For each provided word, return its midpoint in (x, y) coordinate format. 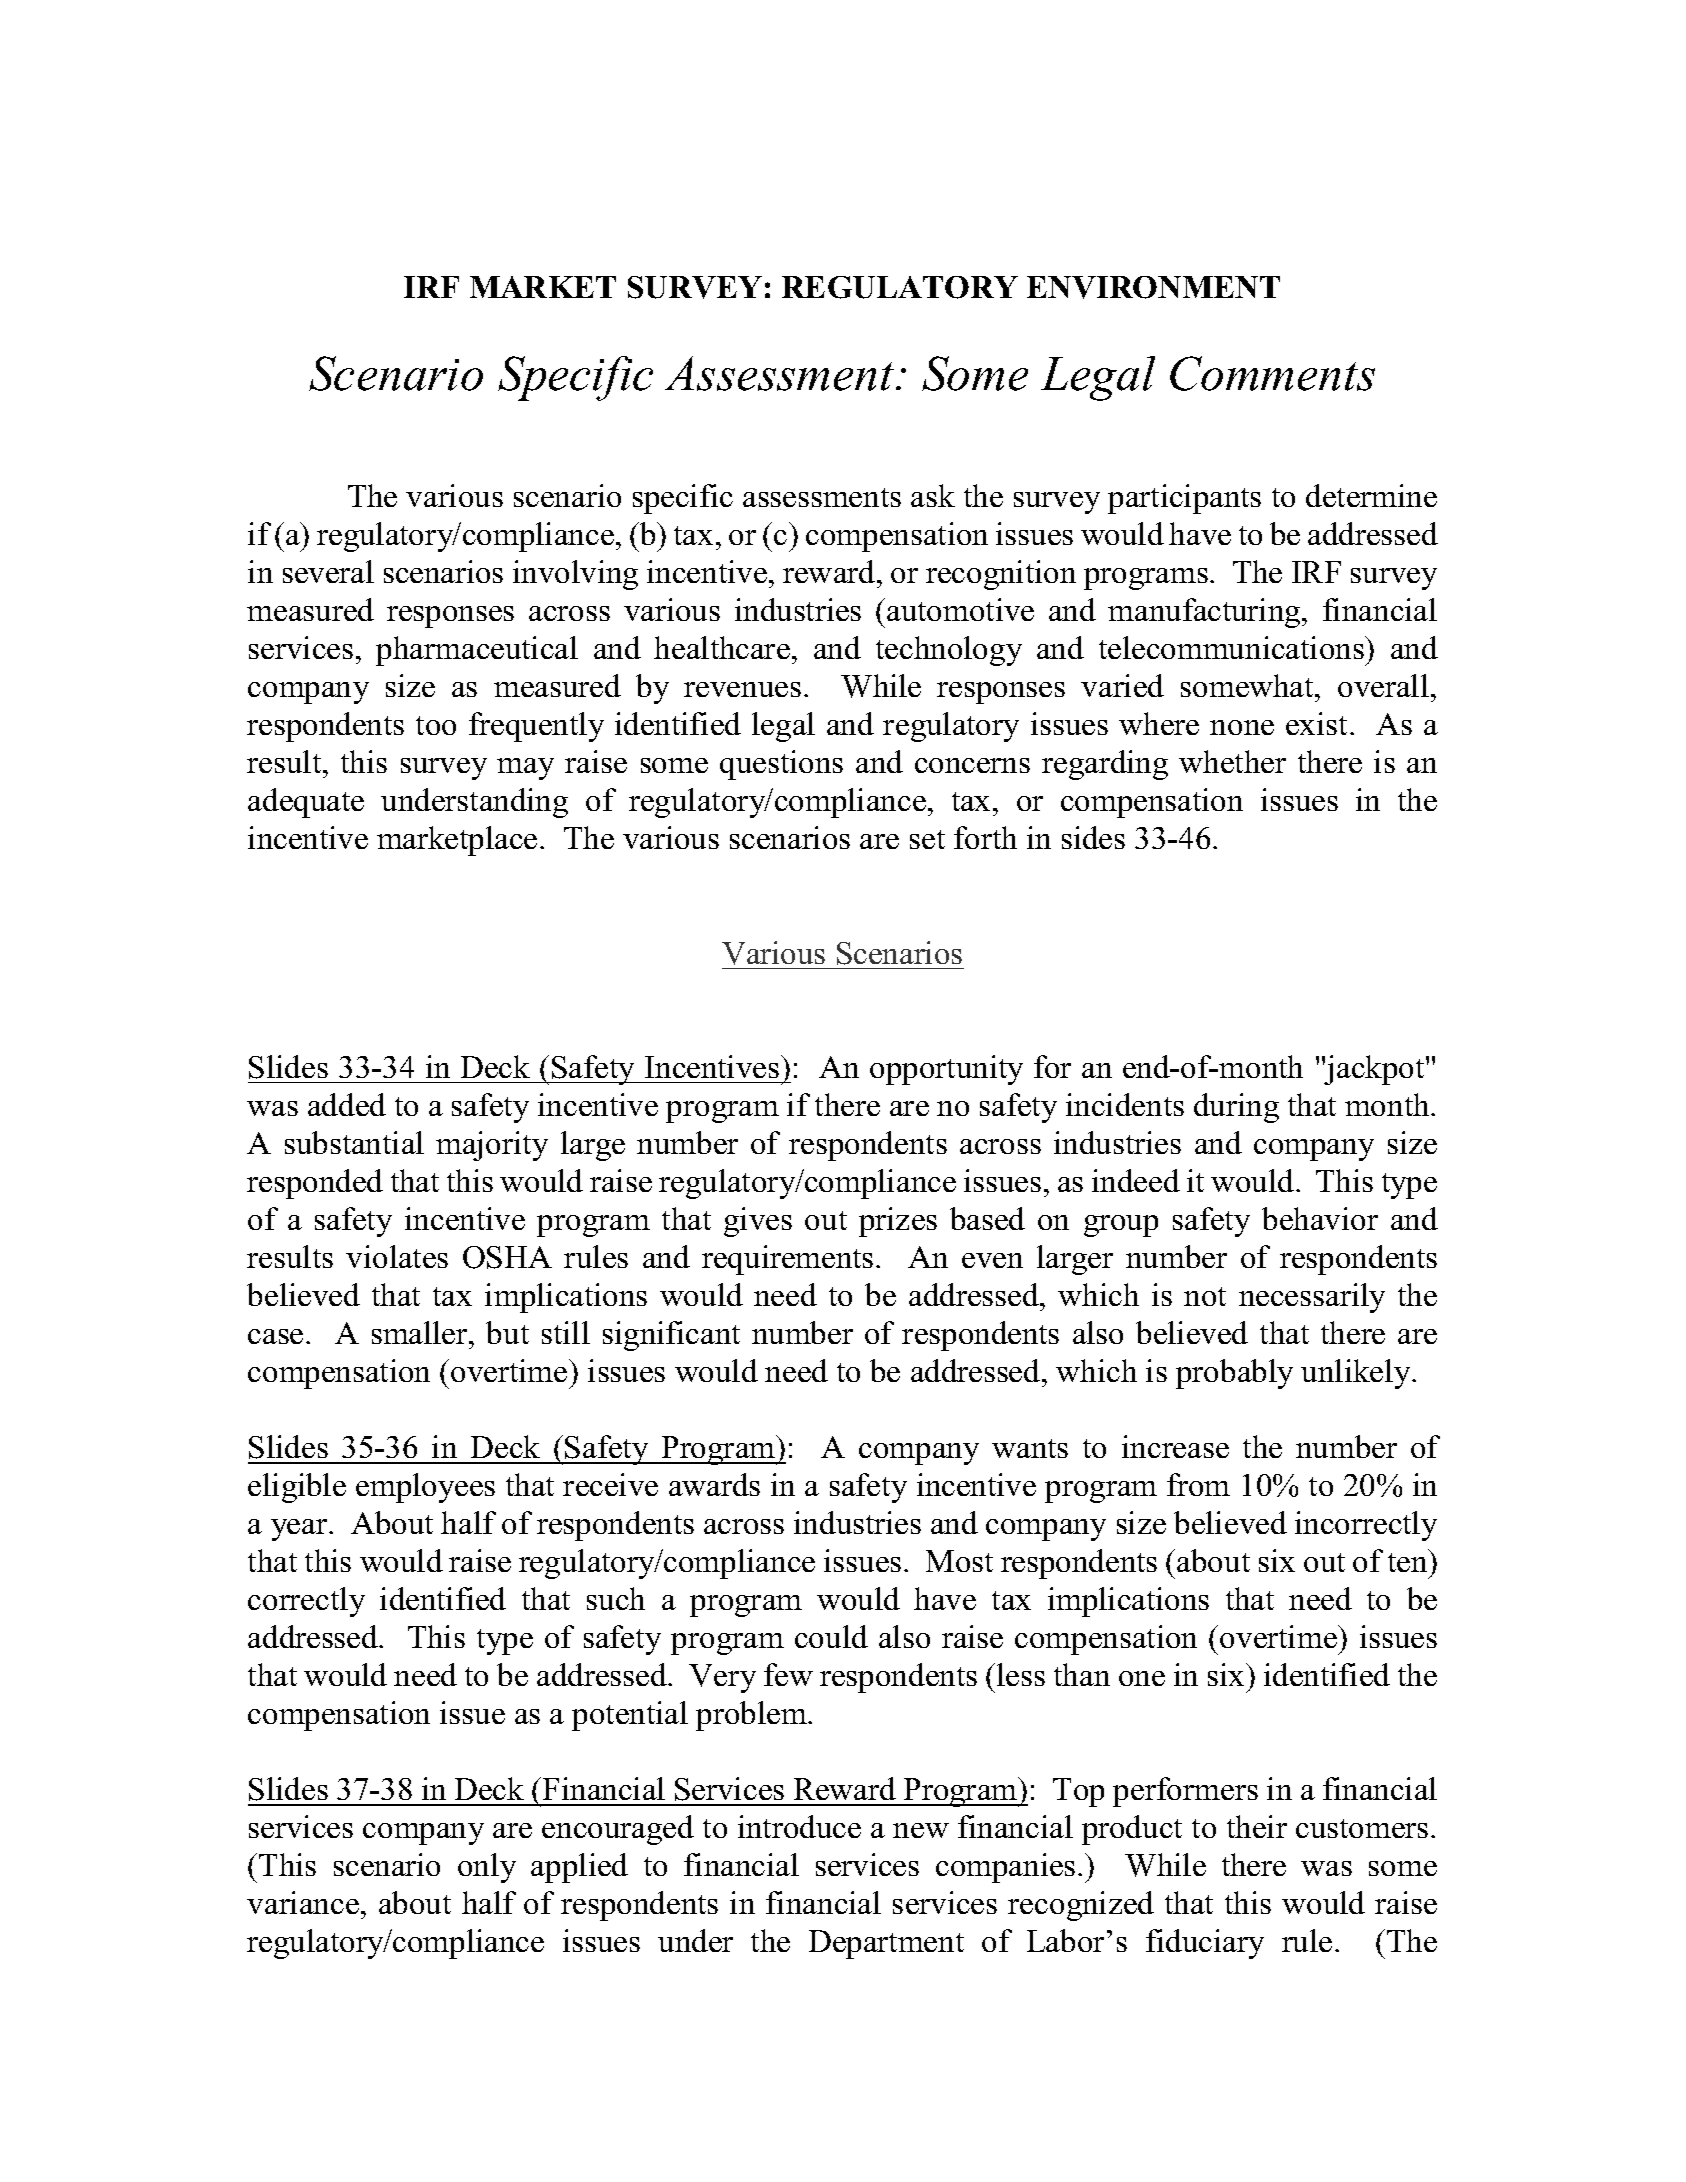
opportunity (946, 1070)
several (328, 571)
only (487, 1868)
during (1236, 1108)
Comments (1272, 373)
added (347, 1104)
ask (933, 495)
